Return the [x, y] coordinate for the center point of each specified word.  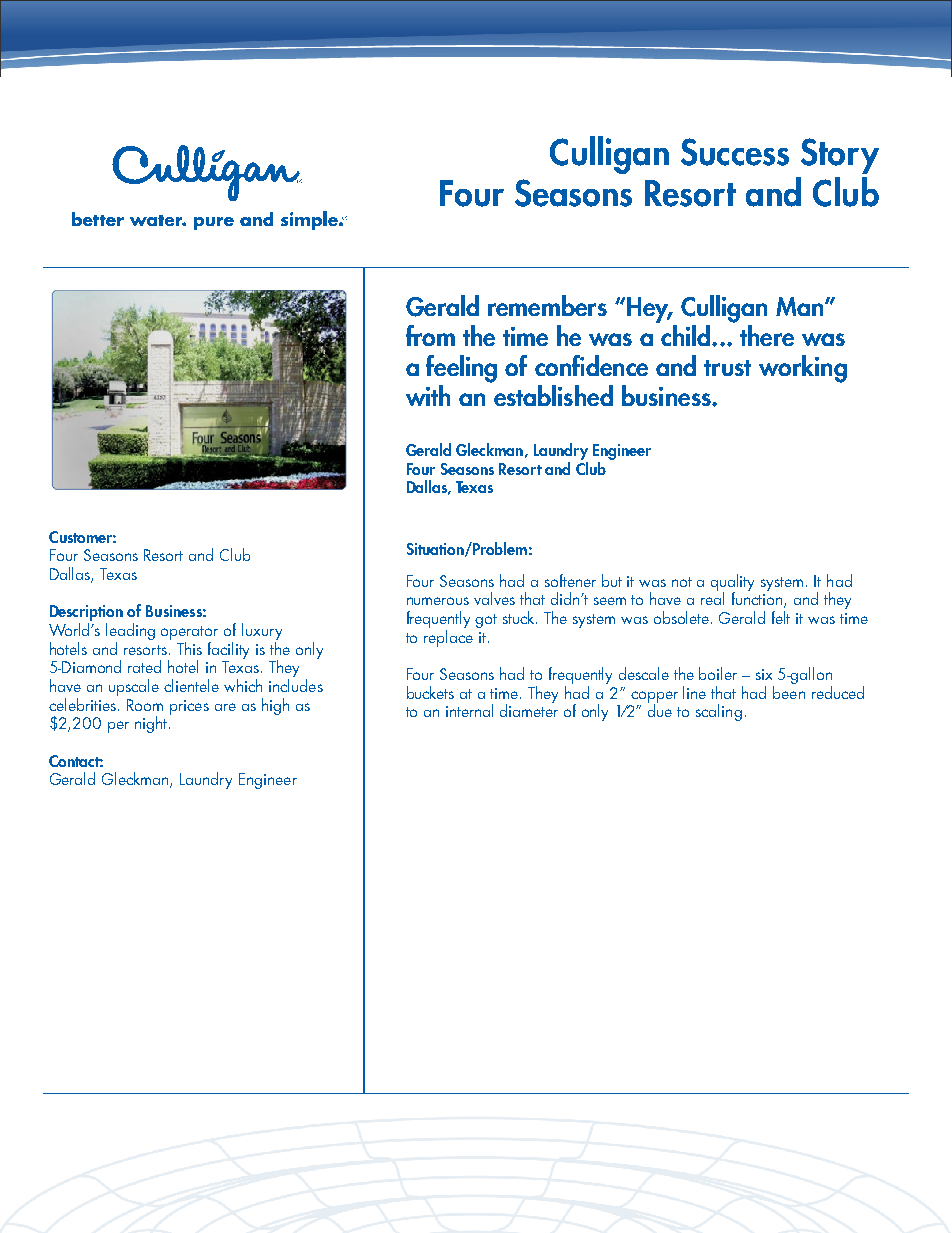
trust [727, 368]
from [430, 335]
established [553, 395]
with [428, 395]
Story [840, 156]
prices [189, 707]
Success [735, 152]
